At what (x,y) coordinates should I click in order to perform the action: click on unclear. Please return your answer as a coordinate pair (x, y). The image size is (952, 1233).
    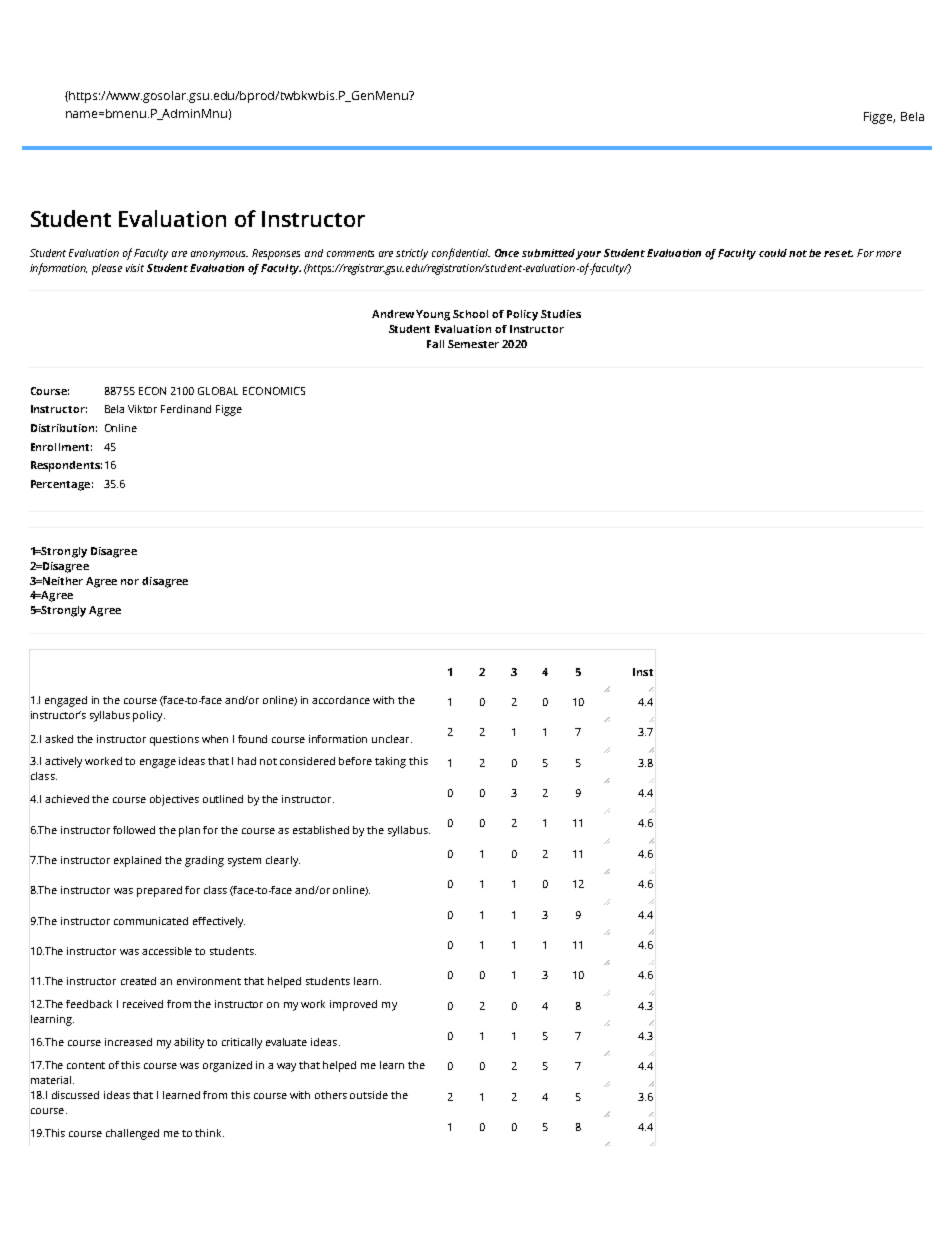
    Looking at the image, I should click on (392, 739).
